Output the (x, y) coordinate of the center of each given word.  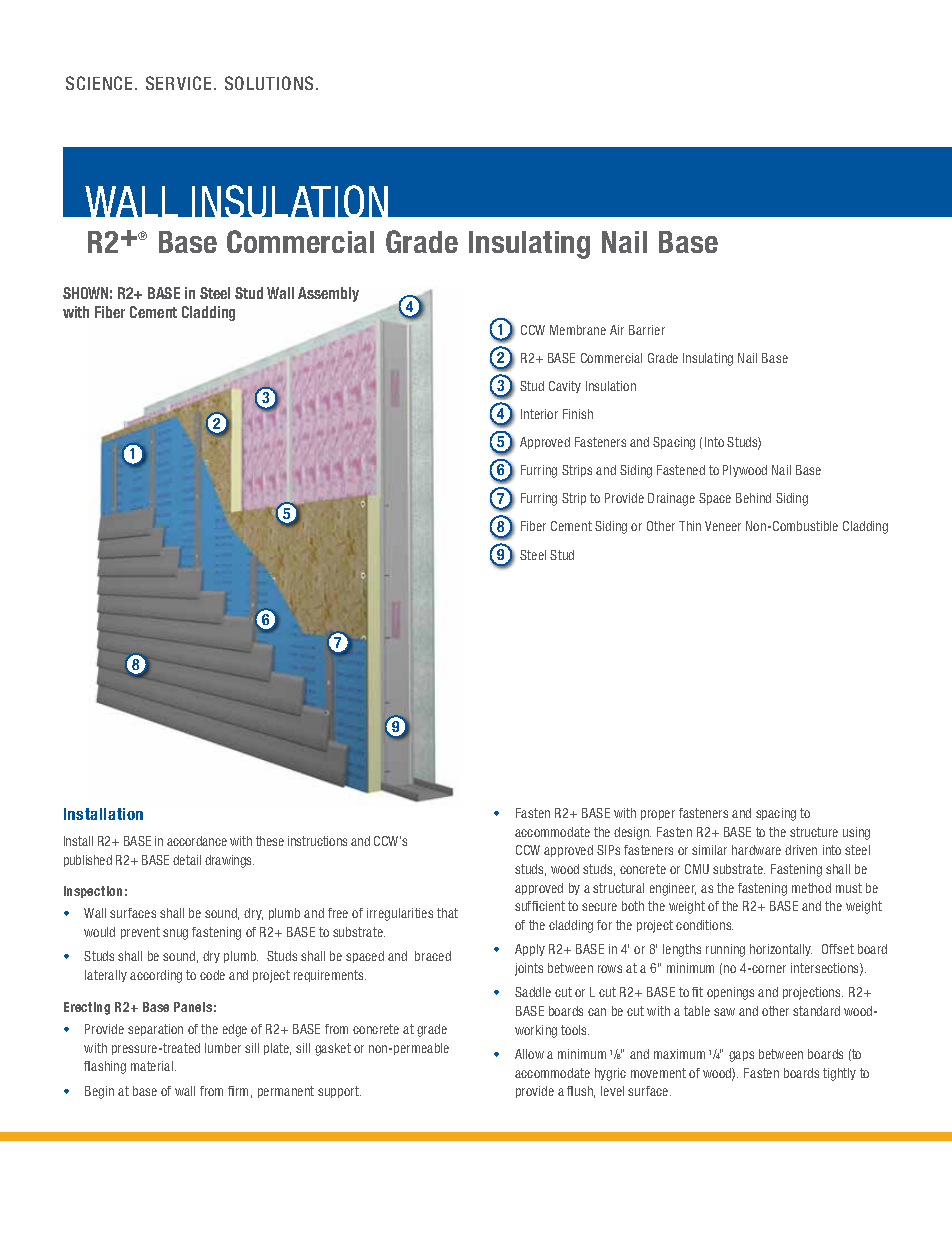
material (153, 1066)
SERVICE (178, 83)
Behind (753, 498)
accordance (197, 841)
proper (658, 815)
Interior (539, 414)
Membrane (578, 330)
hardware (756, 850)
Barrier (647, 330)
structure (814, 832)
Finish (578, 414)
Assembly (328, 294)
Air (617, 330)
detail (187, 860)
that (447, 913)
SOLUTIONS (269, 83)
